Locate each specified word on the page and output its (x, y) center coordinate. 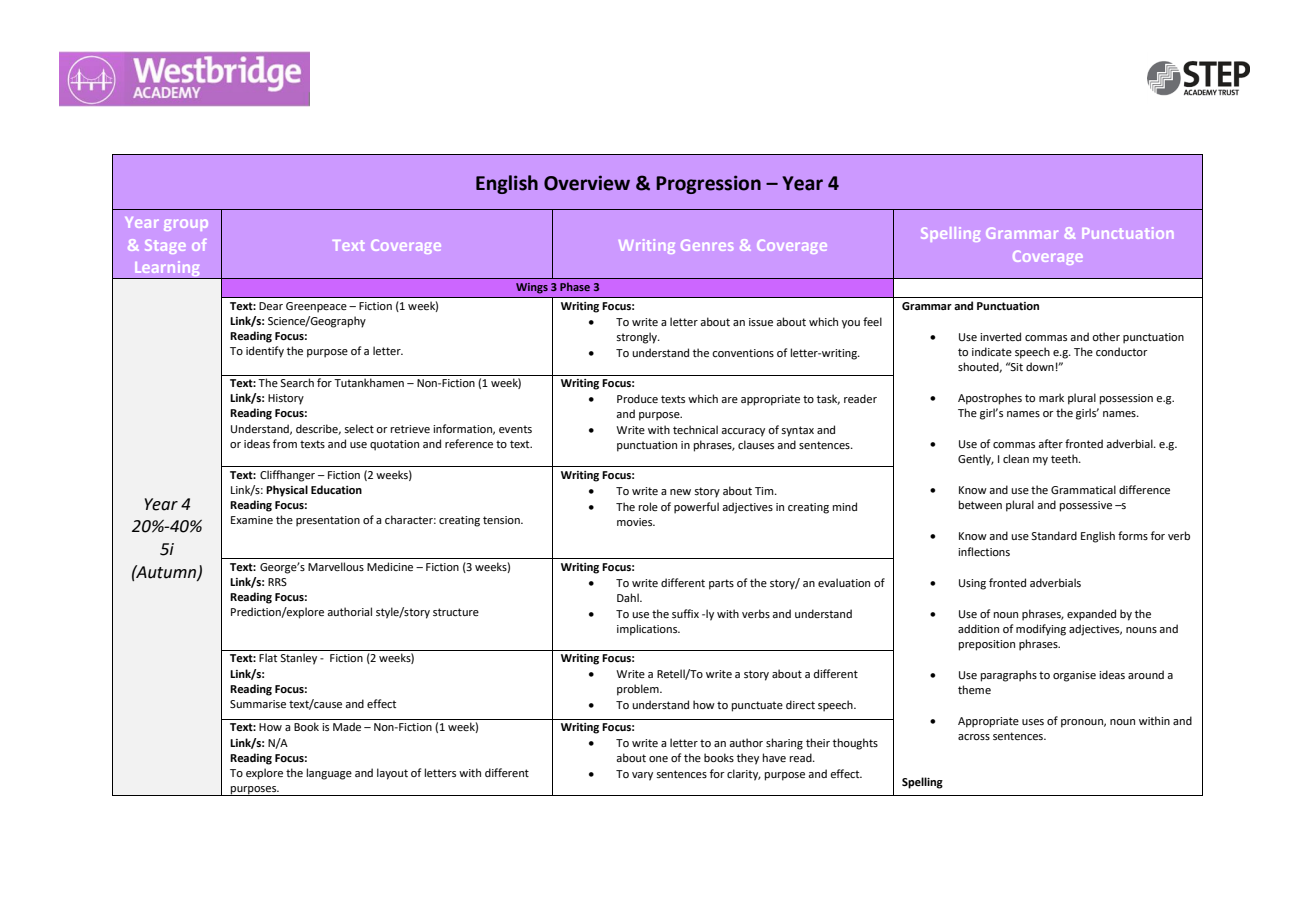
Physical (287, 491)
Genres (707, 245)
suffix (685, 613)
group (186, 225)
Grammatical (1083, 489)
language (329, 774)
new (680, 492)
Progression (708, 184)
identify (265, 352)
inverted (1000, 336)
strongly (638, 338)
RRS (277, 582)
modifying (1041, 630)
